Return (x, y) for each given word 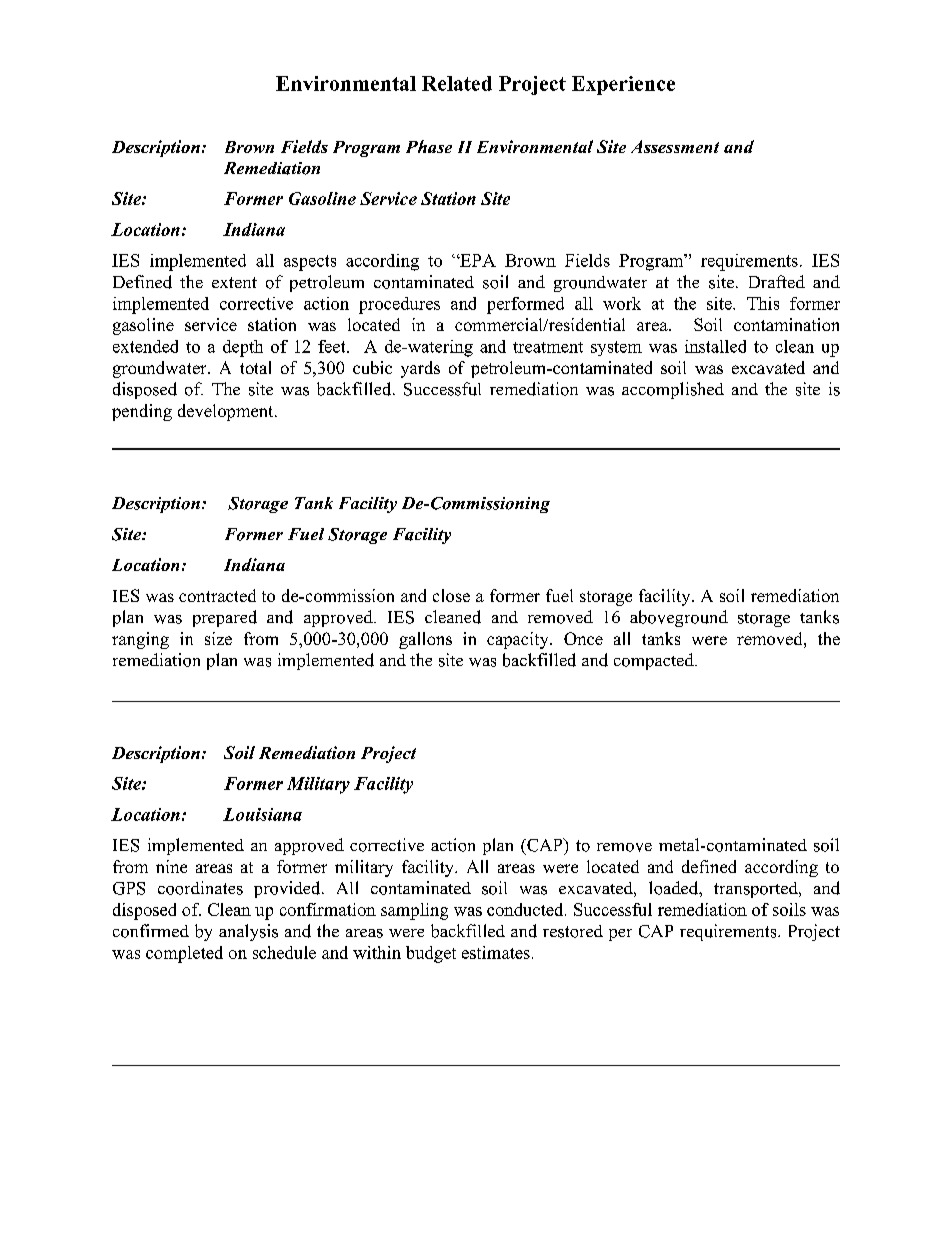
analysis (248, 932)
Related (457, 83)
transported (757, 890)
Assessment (675, 146)
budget (431, 954)
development (227, 412)
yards (420, 369)
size (218, 638)
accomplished (673, 390)
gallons (425, 640)
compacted (655, 661)
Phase (429, 146)
